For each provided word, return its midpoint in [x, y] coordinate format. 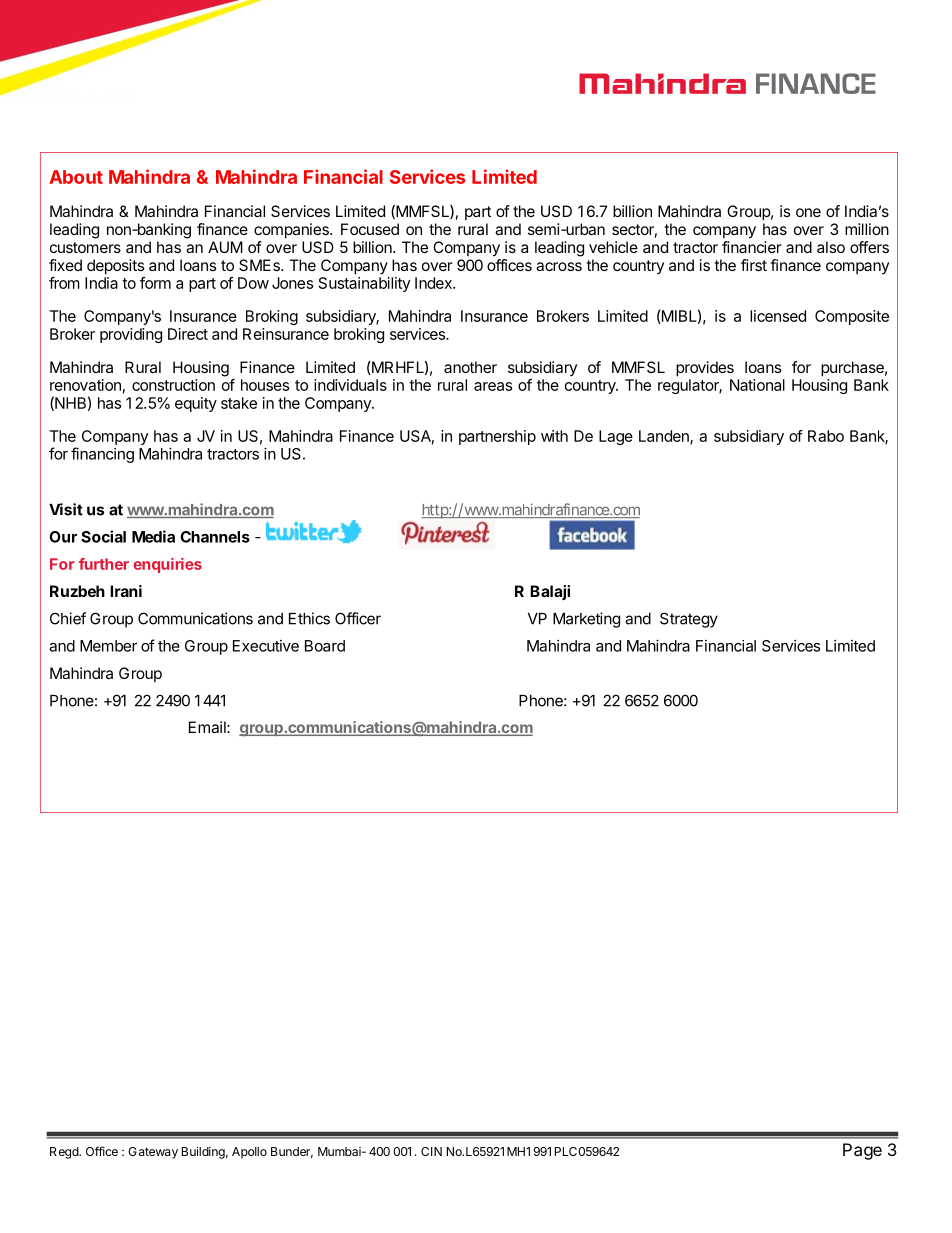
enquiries [167, 565]
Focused [370, 229]
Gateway [153, 1153]
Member [108, 646]
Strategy [689, 620]
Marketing [586, 620]
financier [752, 247]
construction [173, 385]
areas [493, 386]
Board [325, 646]
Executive [266, 646]
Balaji [550, 592]
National [757, 385]
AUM [225, 247]
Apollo [249, 1153]
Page [862, 1151]
